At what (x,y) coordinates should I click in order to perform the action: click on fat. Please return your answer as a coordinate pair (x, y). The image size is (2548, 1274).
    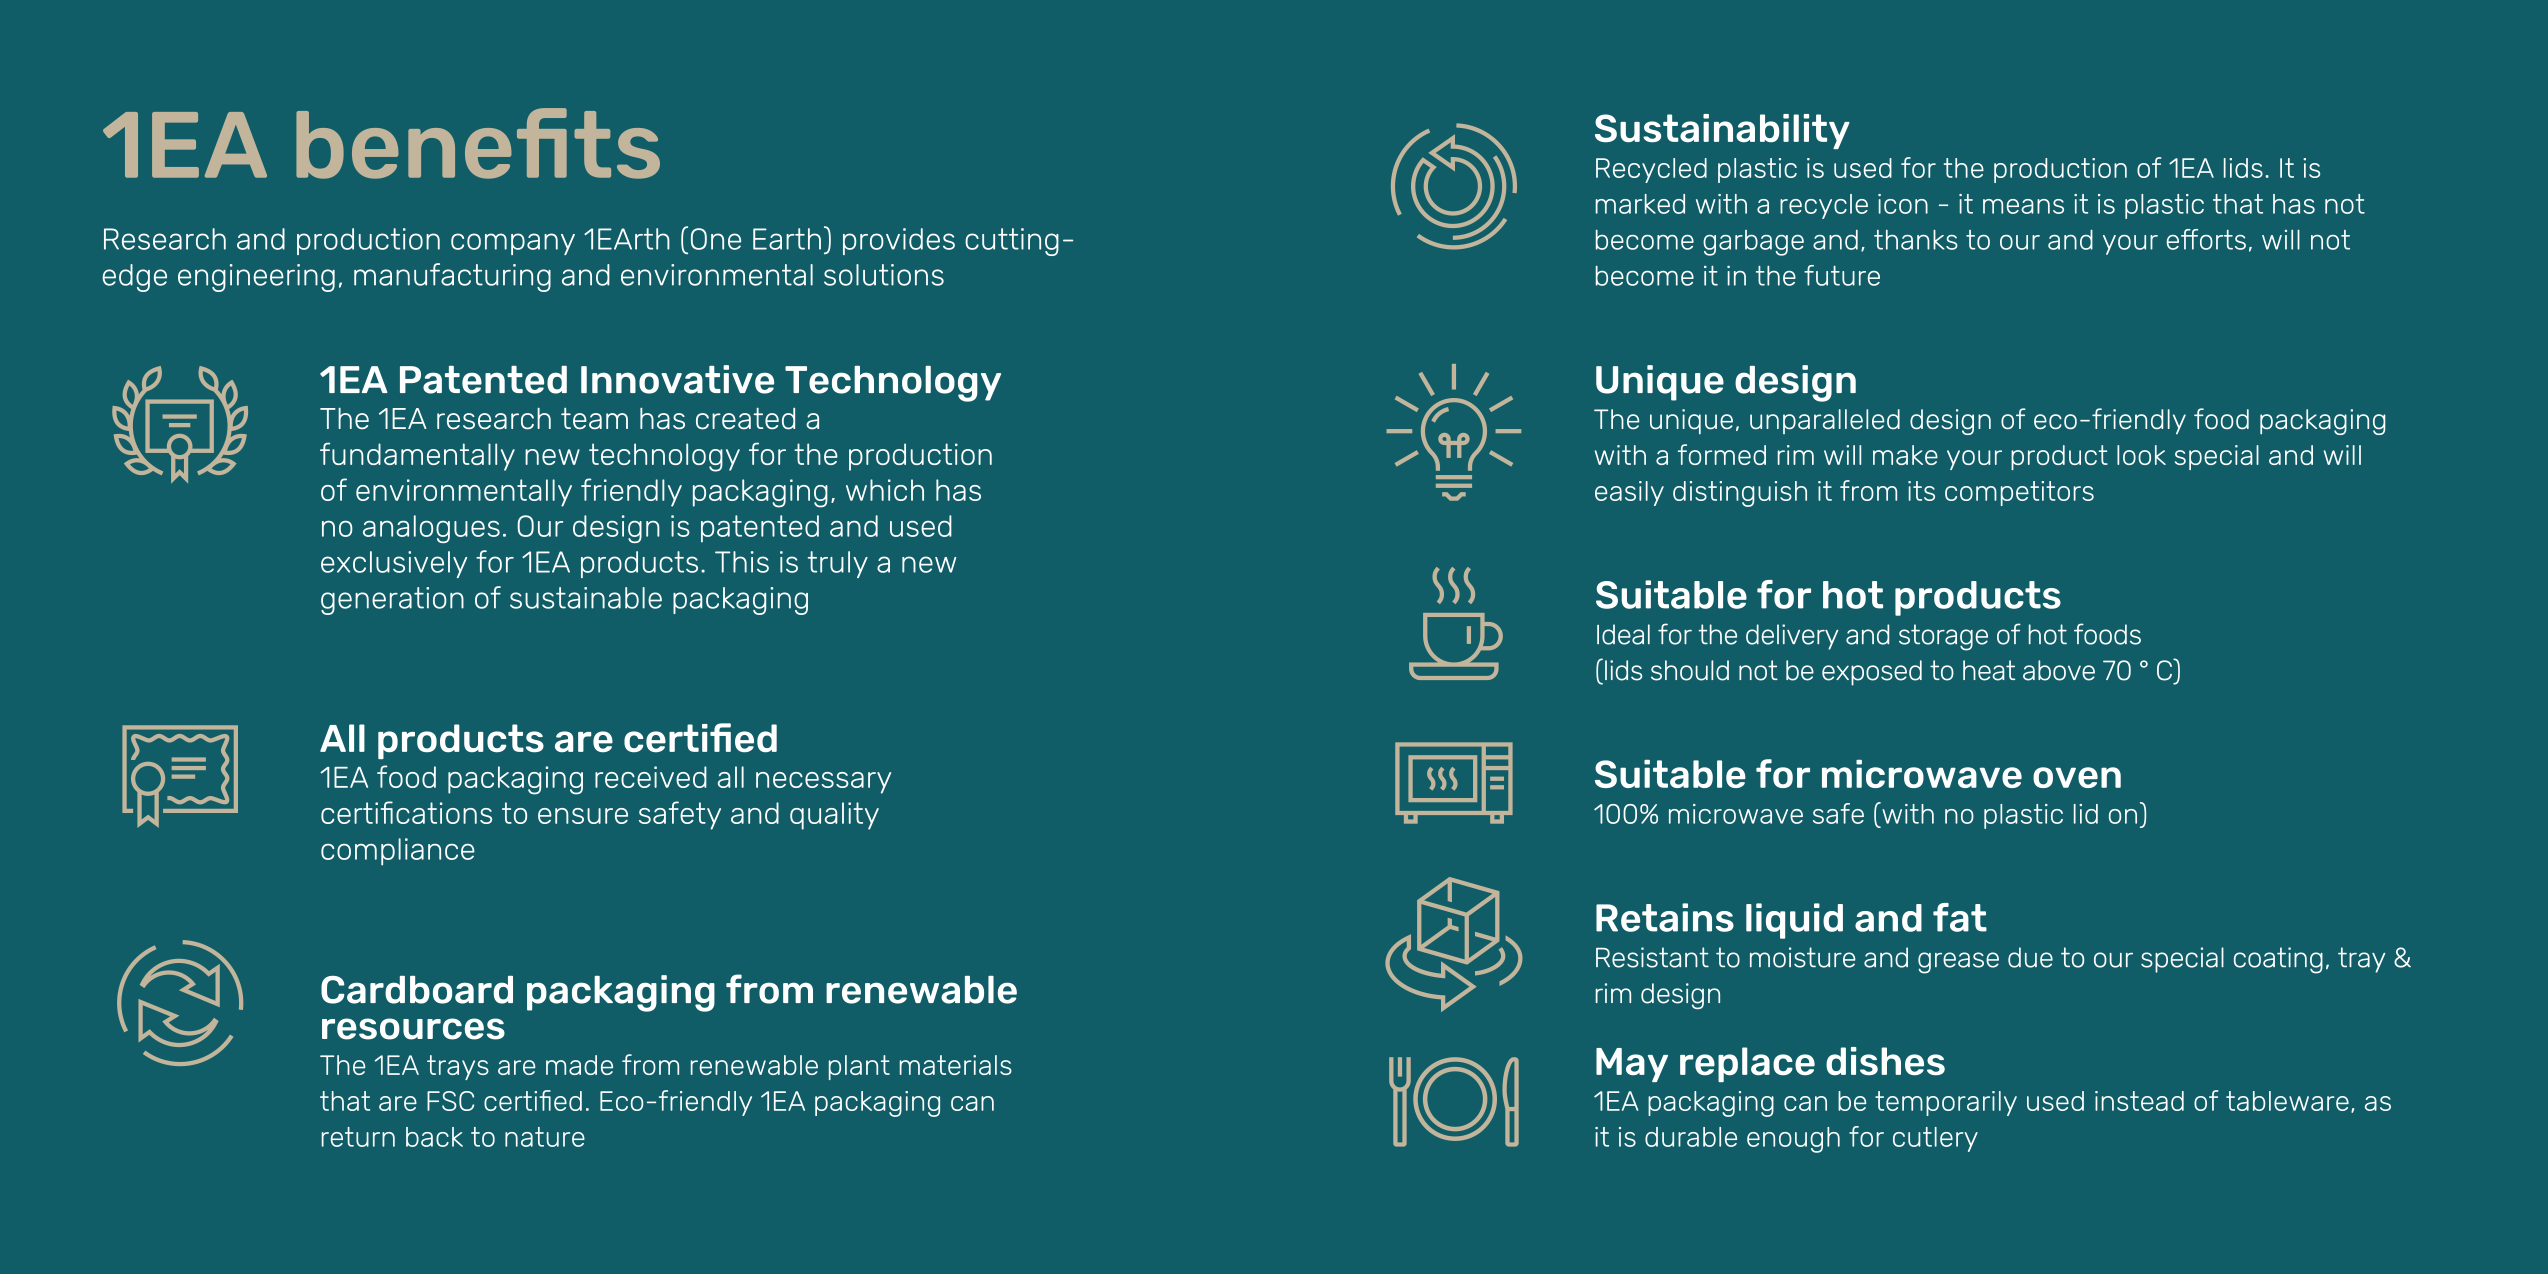
    Looking at the image, I should click on (1960, 917).
